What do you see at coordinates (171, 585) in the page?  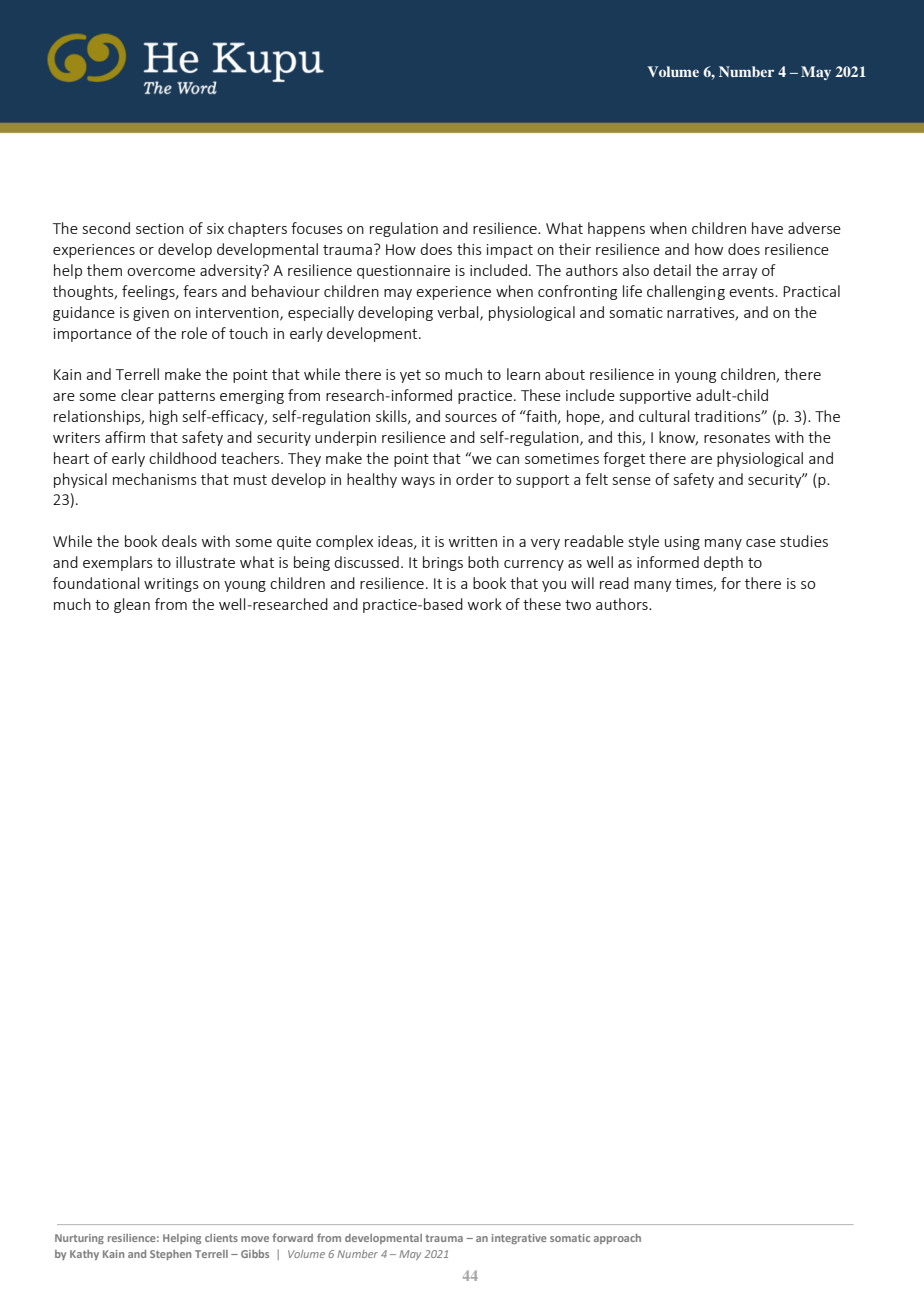 I see `writings` at bounding box center [171, 585].
